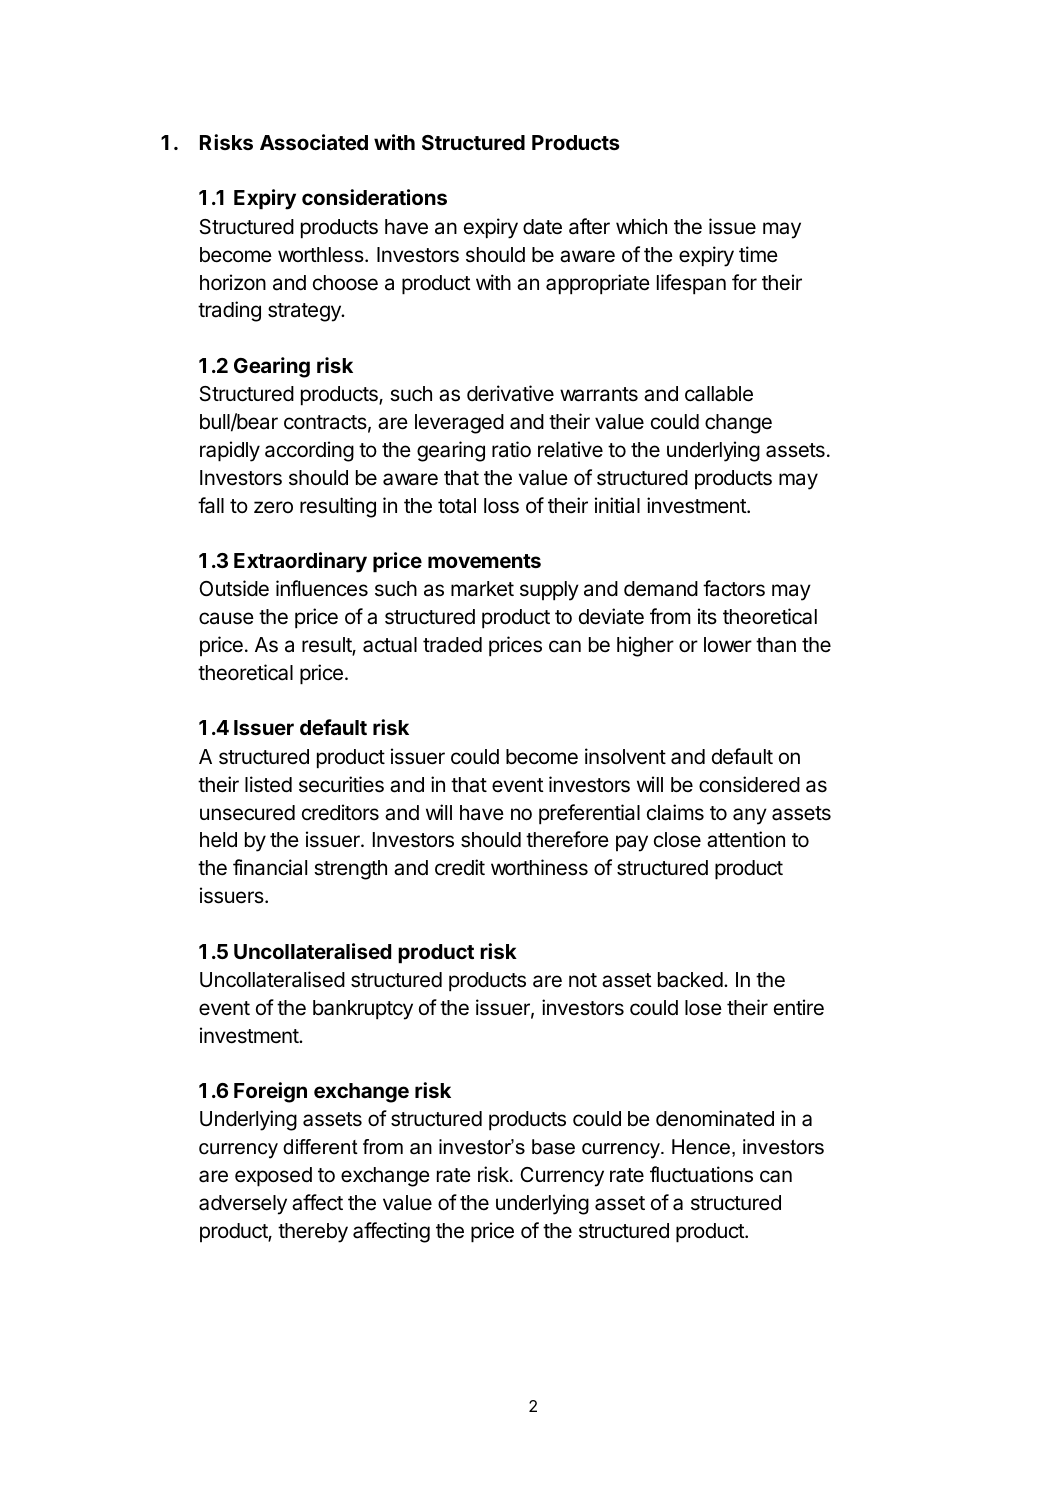  Describe the element at coordinates (314, 142) in the screenshot. I see `Associated` at that location.
